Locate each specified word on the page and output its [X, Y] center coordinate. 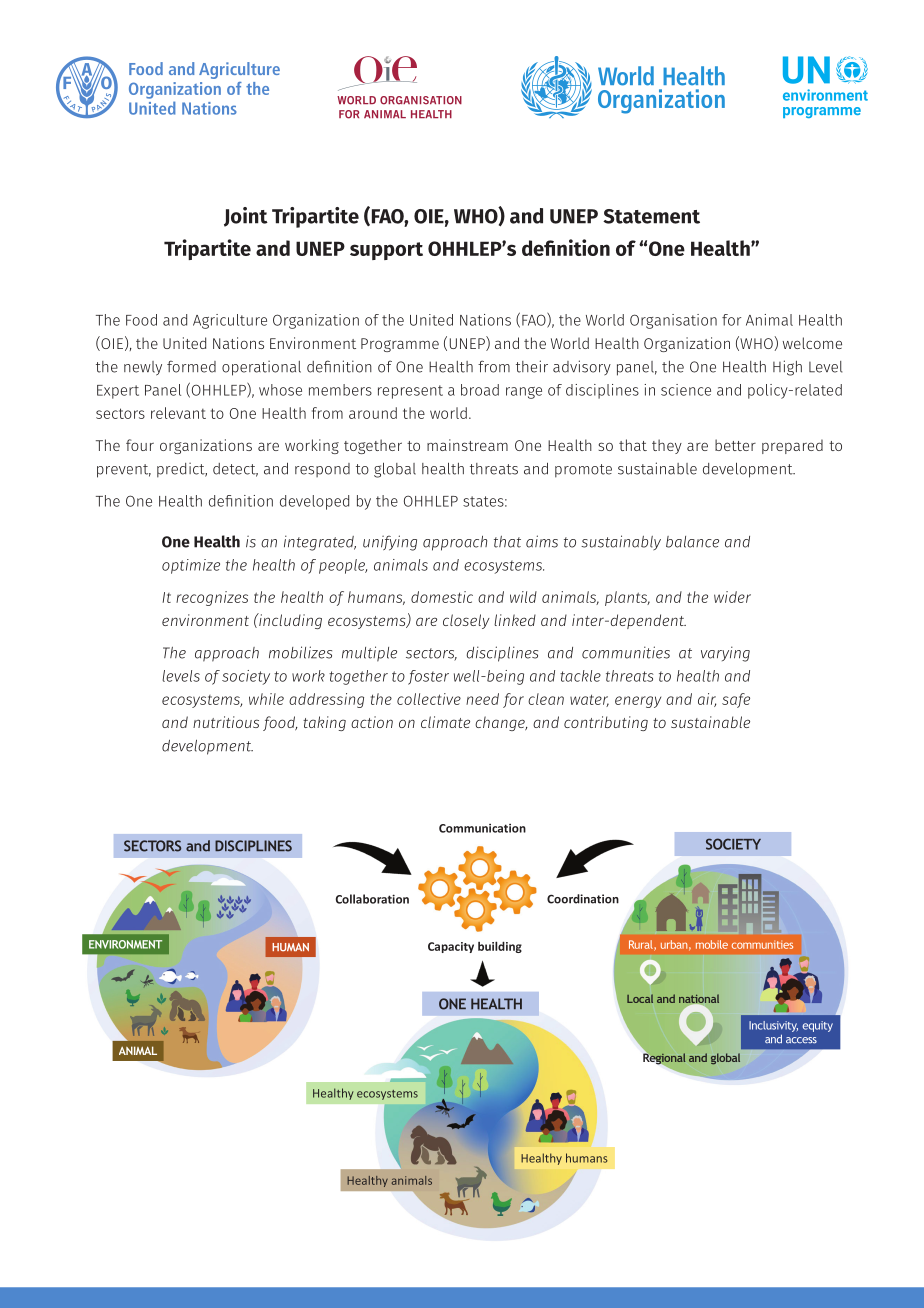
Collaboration [372, 899]
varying [725, 654]
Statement [651, 216]
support [386, 251]
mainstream [467, 445]
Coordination [583, 899]
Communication [482, 828]
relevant [178, 413]
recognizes [212, 598]
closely [466, 621]
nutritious [226, 722]
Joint [246, 217]
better [735, 445]
